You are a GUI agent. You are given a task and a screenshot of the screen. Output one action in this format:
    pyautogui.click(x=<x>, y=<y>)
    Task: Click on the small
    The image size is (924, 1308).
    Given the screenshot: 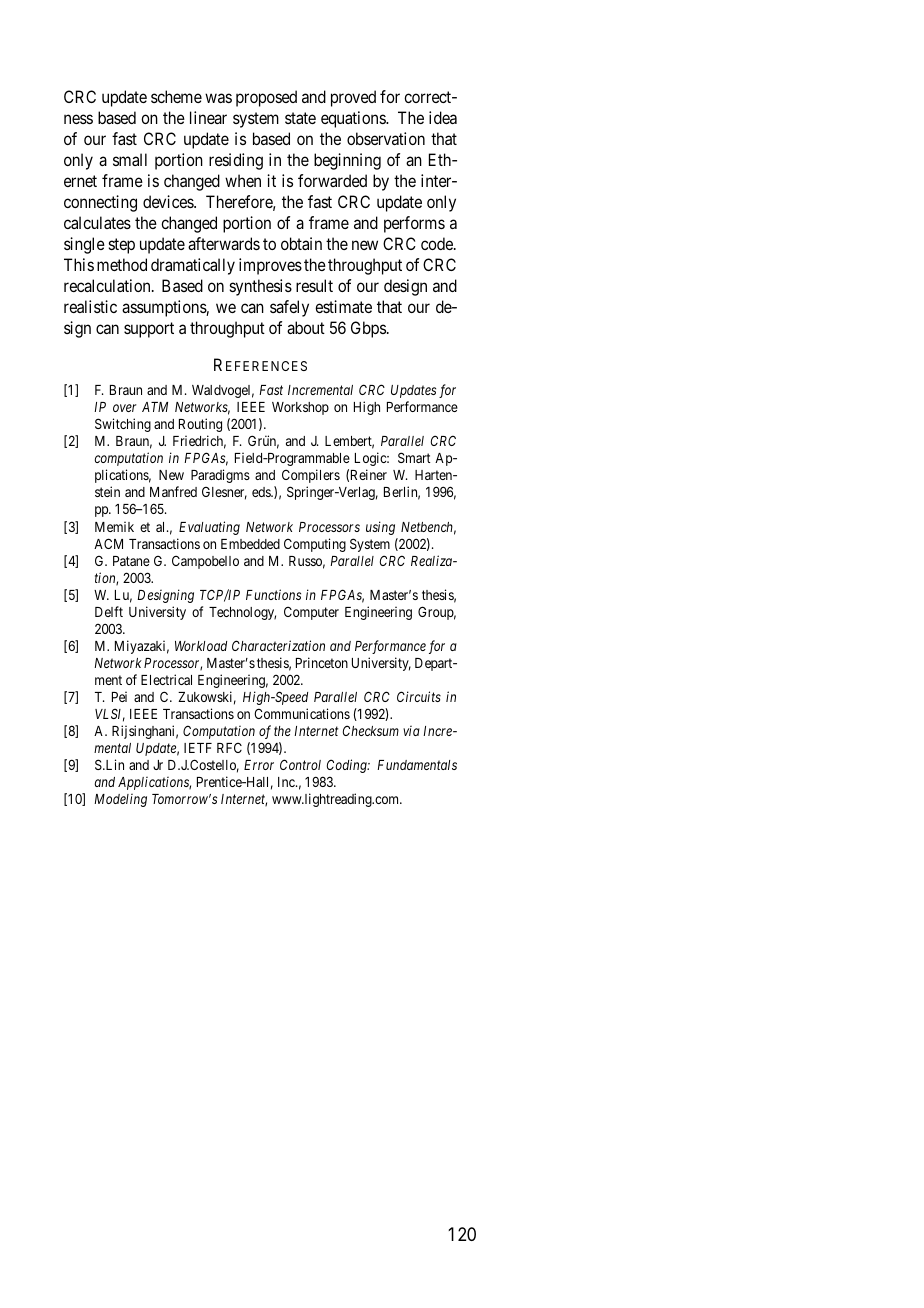 What is the action you would take?
    pyautogui.click(x=130, y=159)
